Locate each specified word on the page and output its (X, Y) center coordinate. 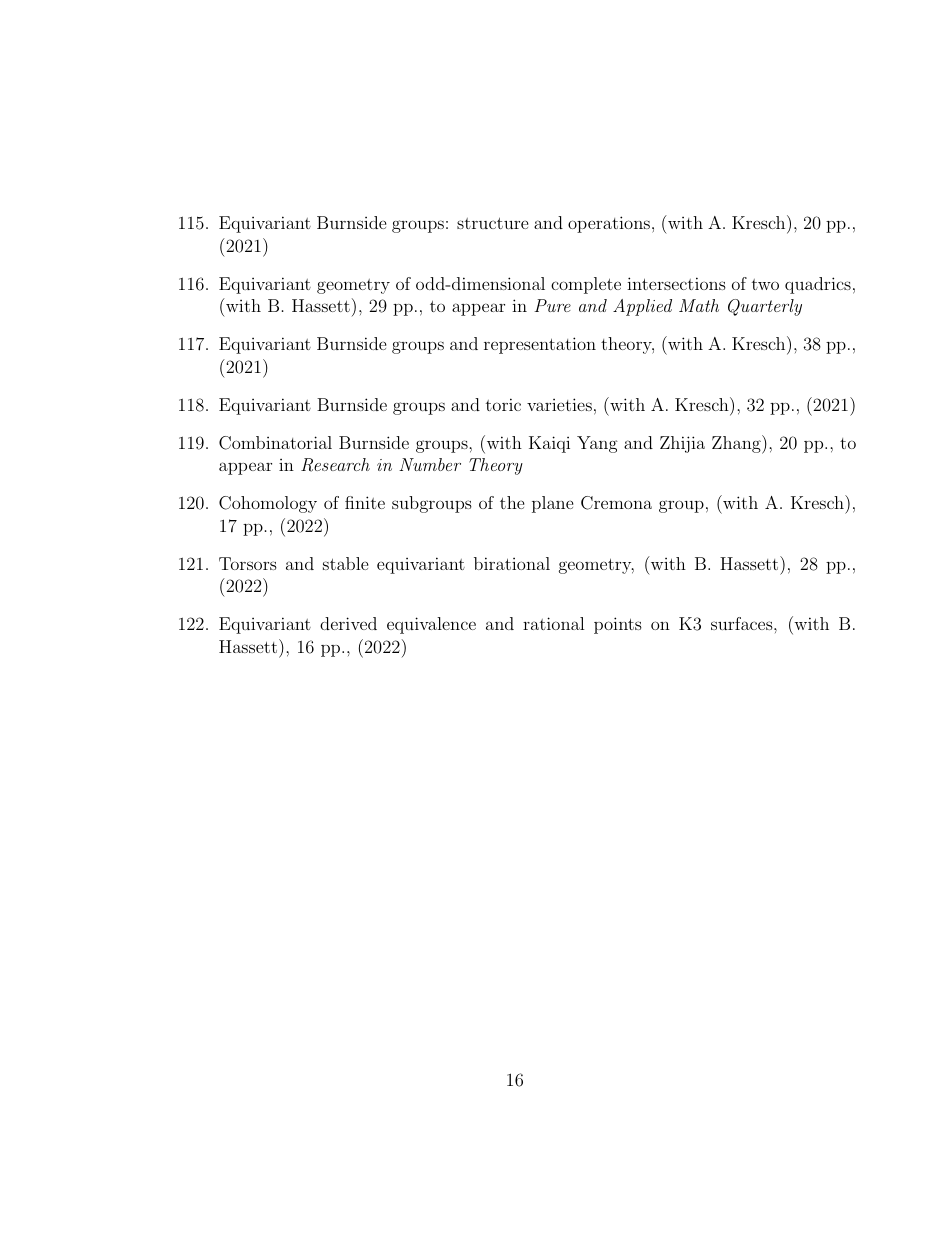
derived (348, 623)
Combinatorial (275, 443)
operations (609, 224)
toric (503, 404)
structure (493, 223)
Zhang (737, 444)
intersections (676, 283)
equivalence (431, 625)
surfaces (742, 623)
